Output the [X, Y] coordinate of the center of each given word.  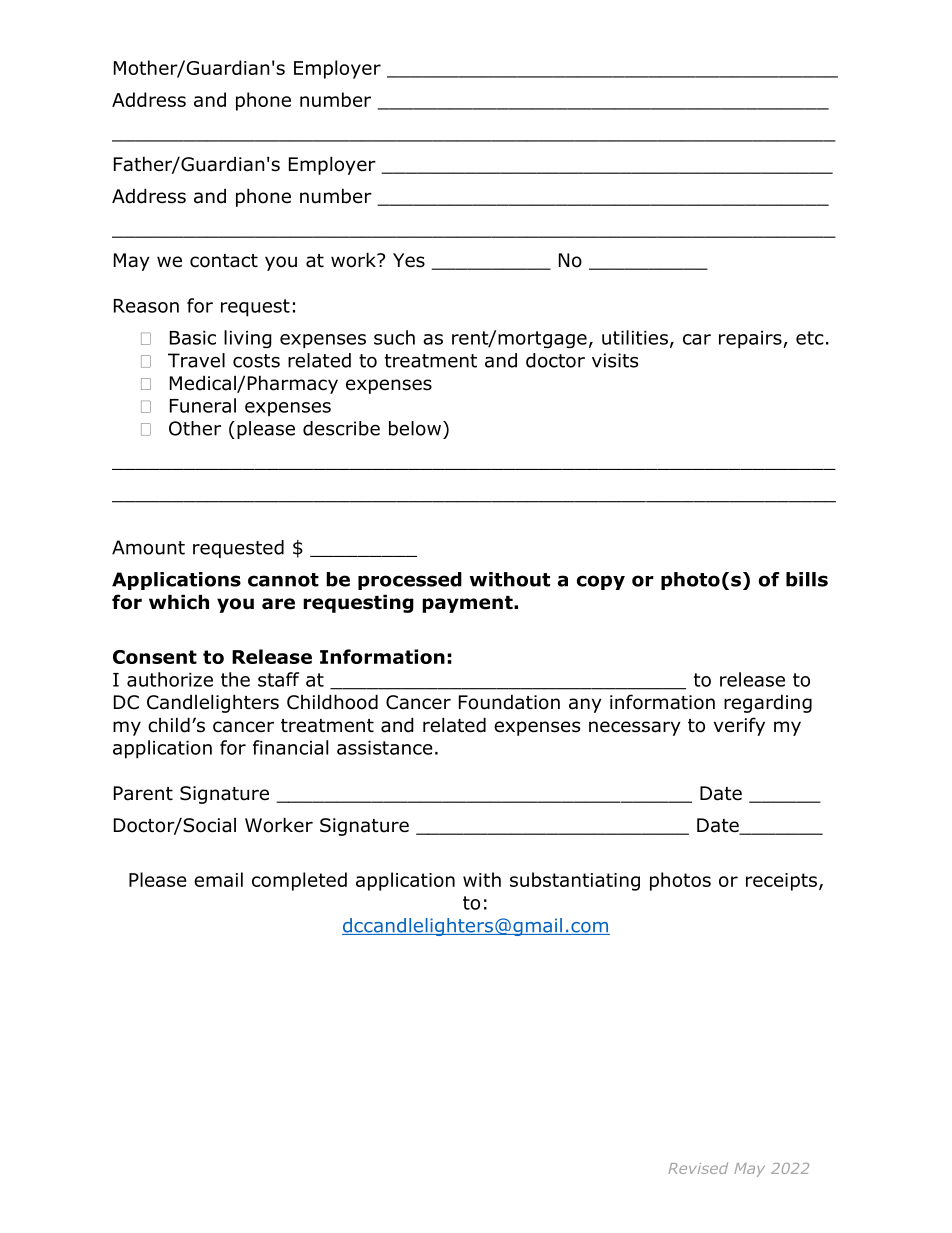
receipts [781, 882]
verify [739, 726]
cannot [283, 580]
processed [410, 581]
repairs [751, 340]
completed [299, 881]
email [218, 879]
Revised [698, 1168]
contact [224, 261]
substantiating [575, 881]
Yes [409, 260]
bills [807, 579]
